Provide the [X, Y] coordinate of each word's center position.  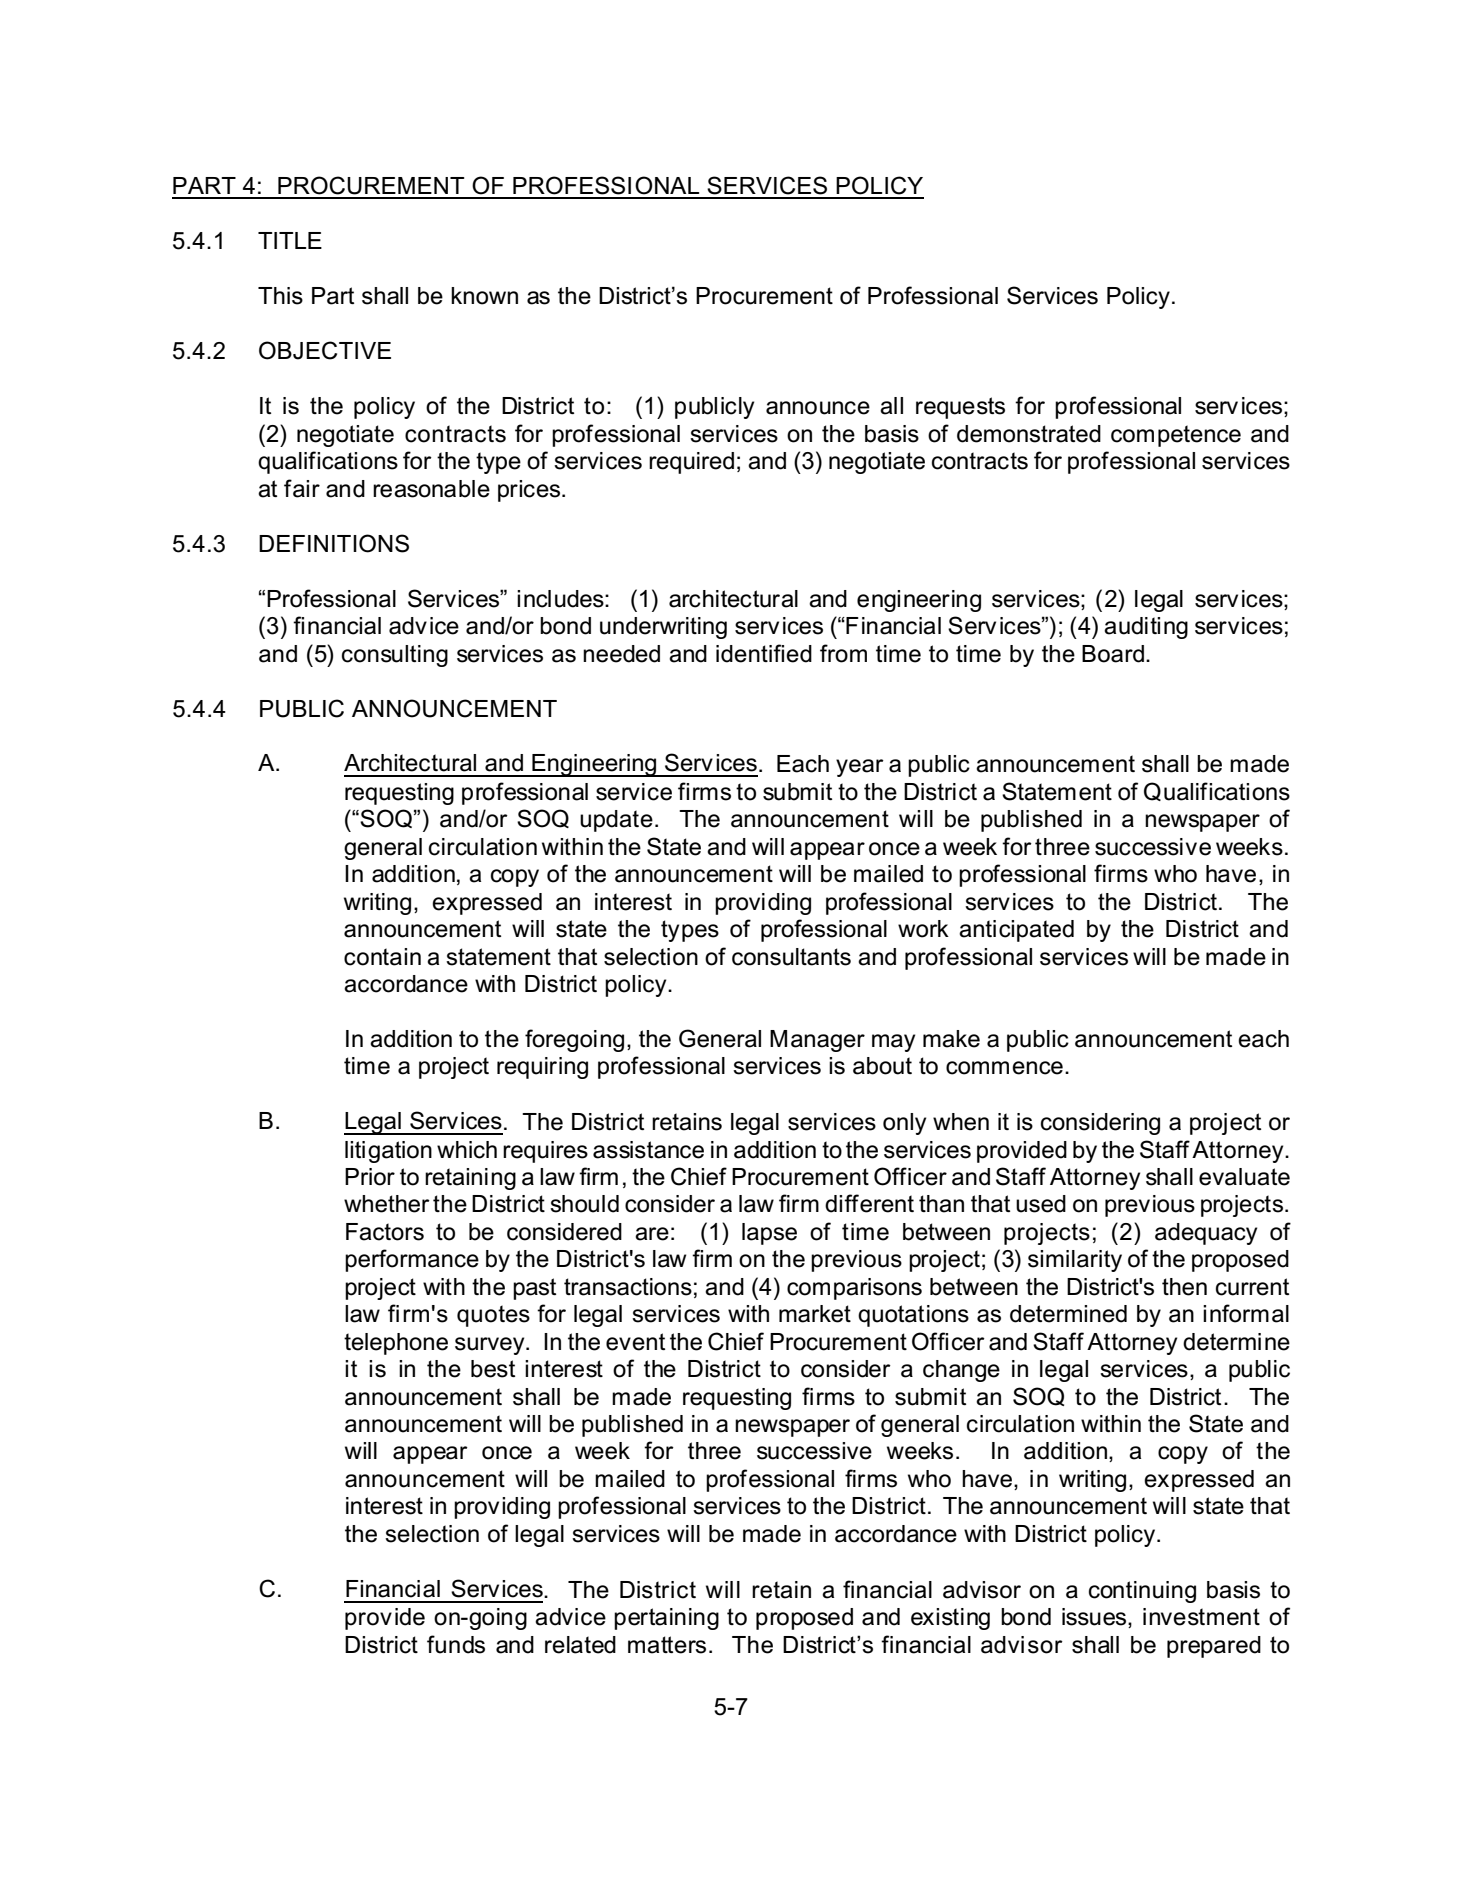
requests [960, 408]
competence [1176, 436]
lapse [769, 1234]
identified [764, 653]
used [1041, 1204]
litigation [388, 1152]
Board [1114, 654]
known [484, 296]
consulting [395, 656]
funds [456, 1644]
